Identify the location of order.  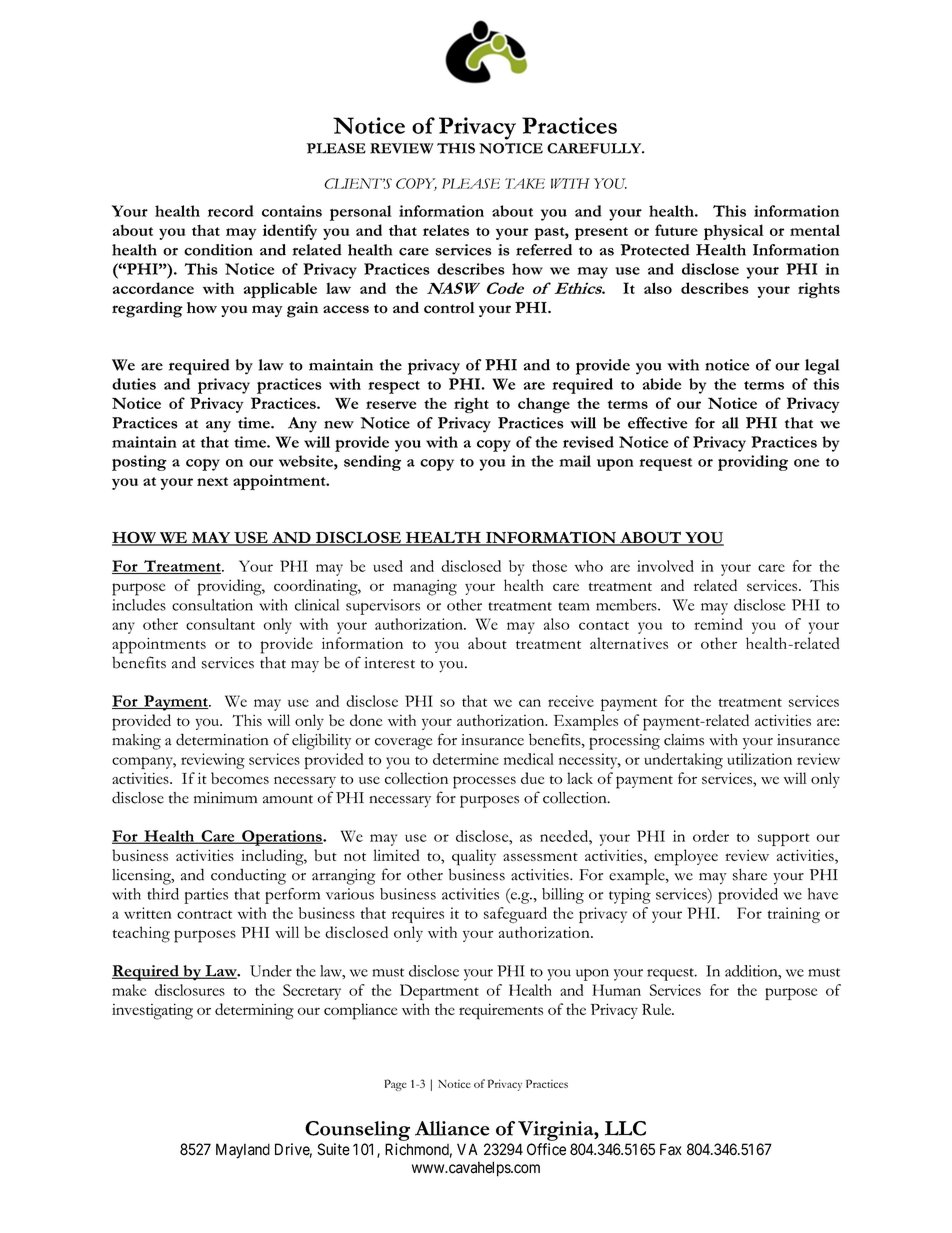
(711, 836).
